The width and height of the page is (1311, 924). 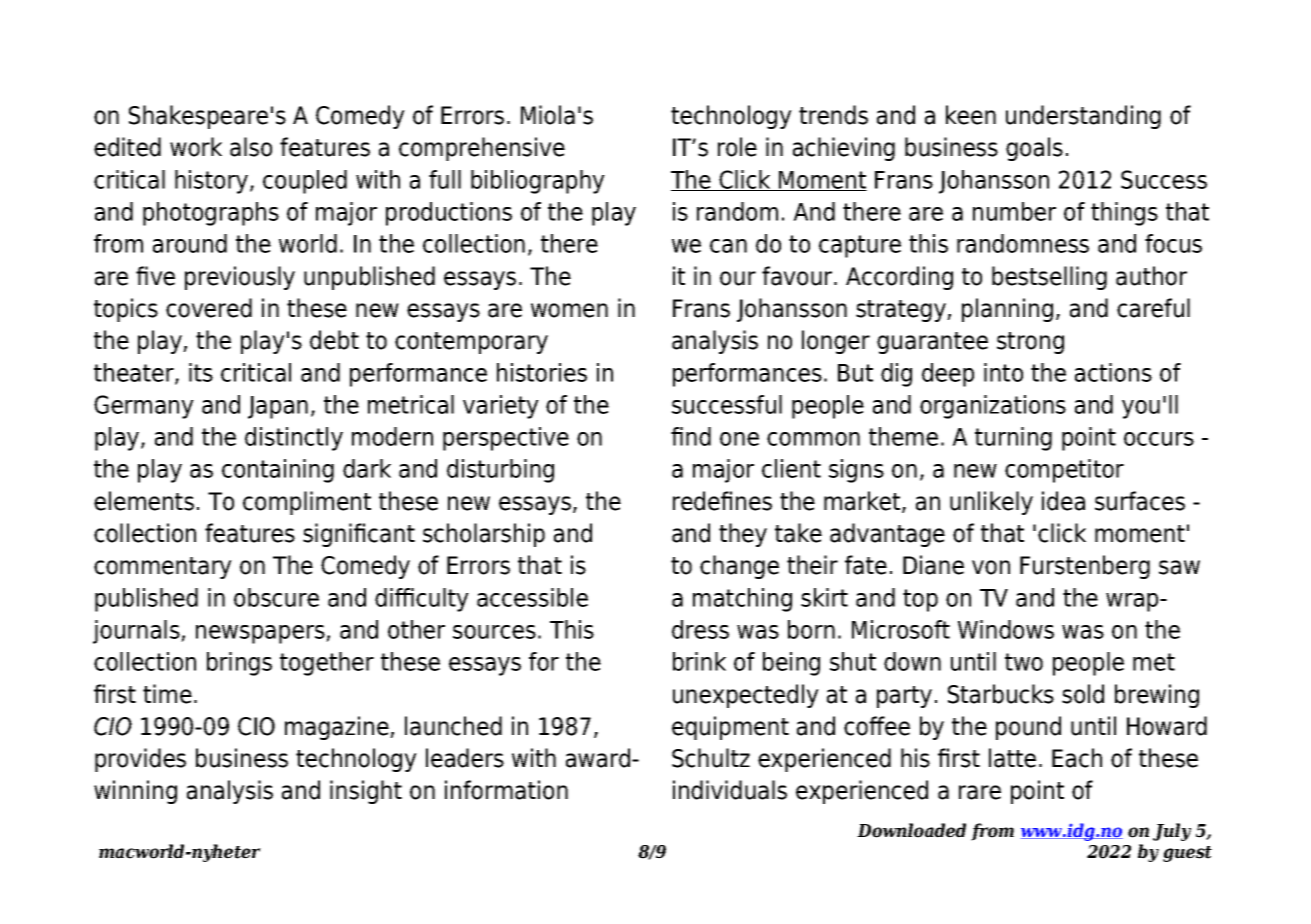 I want to click on containing, so click(x=278, y=471).
